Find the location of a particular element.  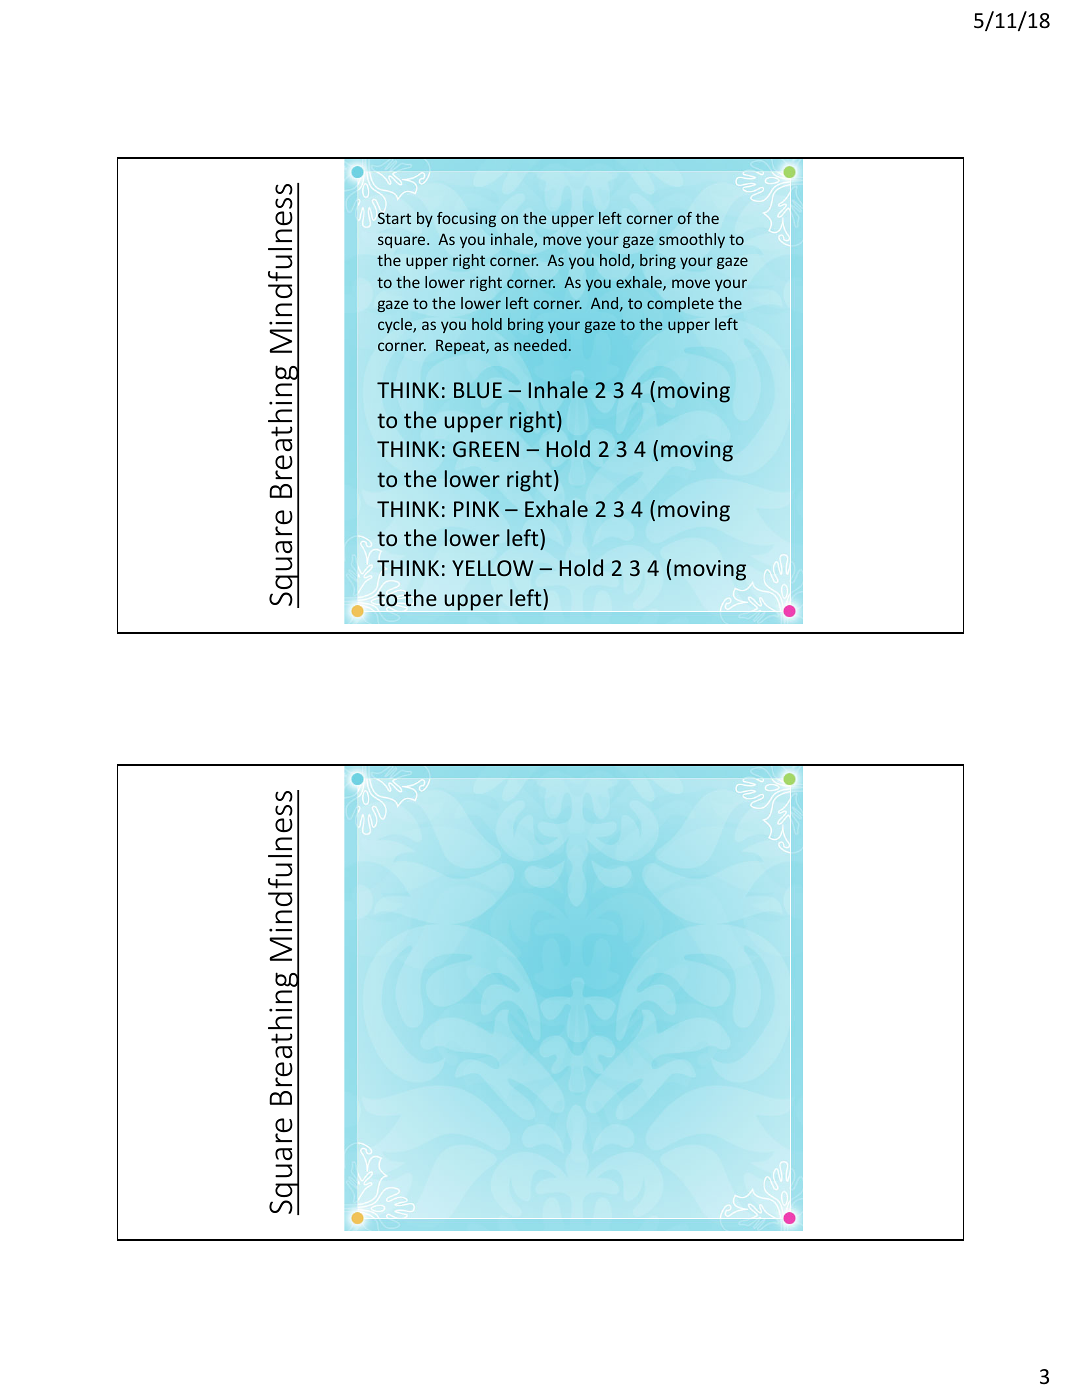

PINK is located at coordinates (476, 509).
